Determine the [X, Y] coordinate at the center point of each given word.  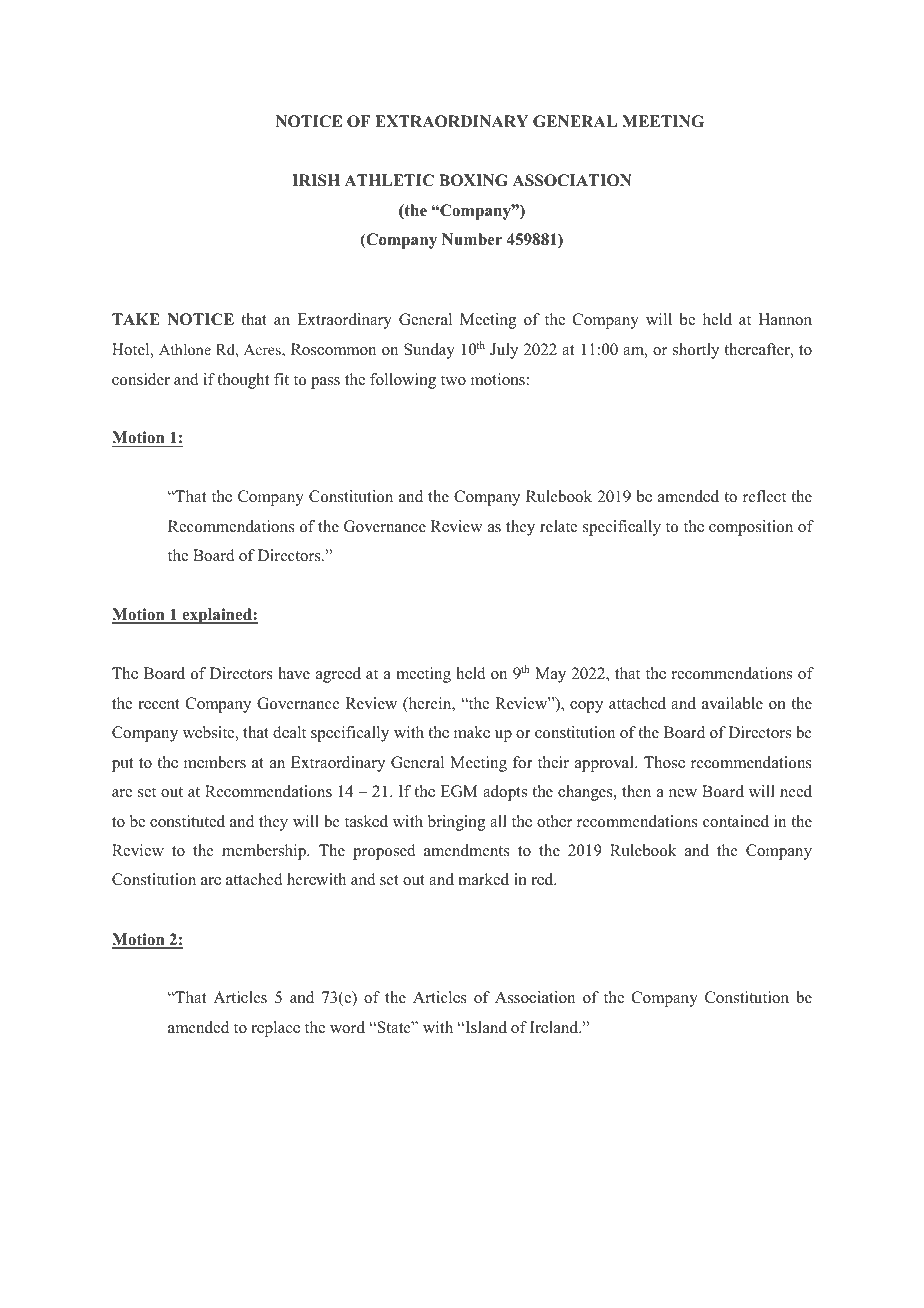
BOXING [473, 180]
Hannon [785, 319]
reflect [764, 496]
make [472, 732]
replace [275, 1029]
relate [558, 526]
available [732, 703]
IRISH [316, 180]
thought [243, 381]
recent [159, 704]
